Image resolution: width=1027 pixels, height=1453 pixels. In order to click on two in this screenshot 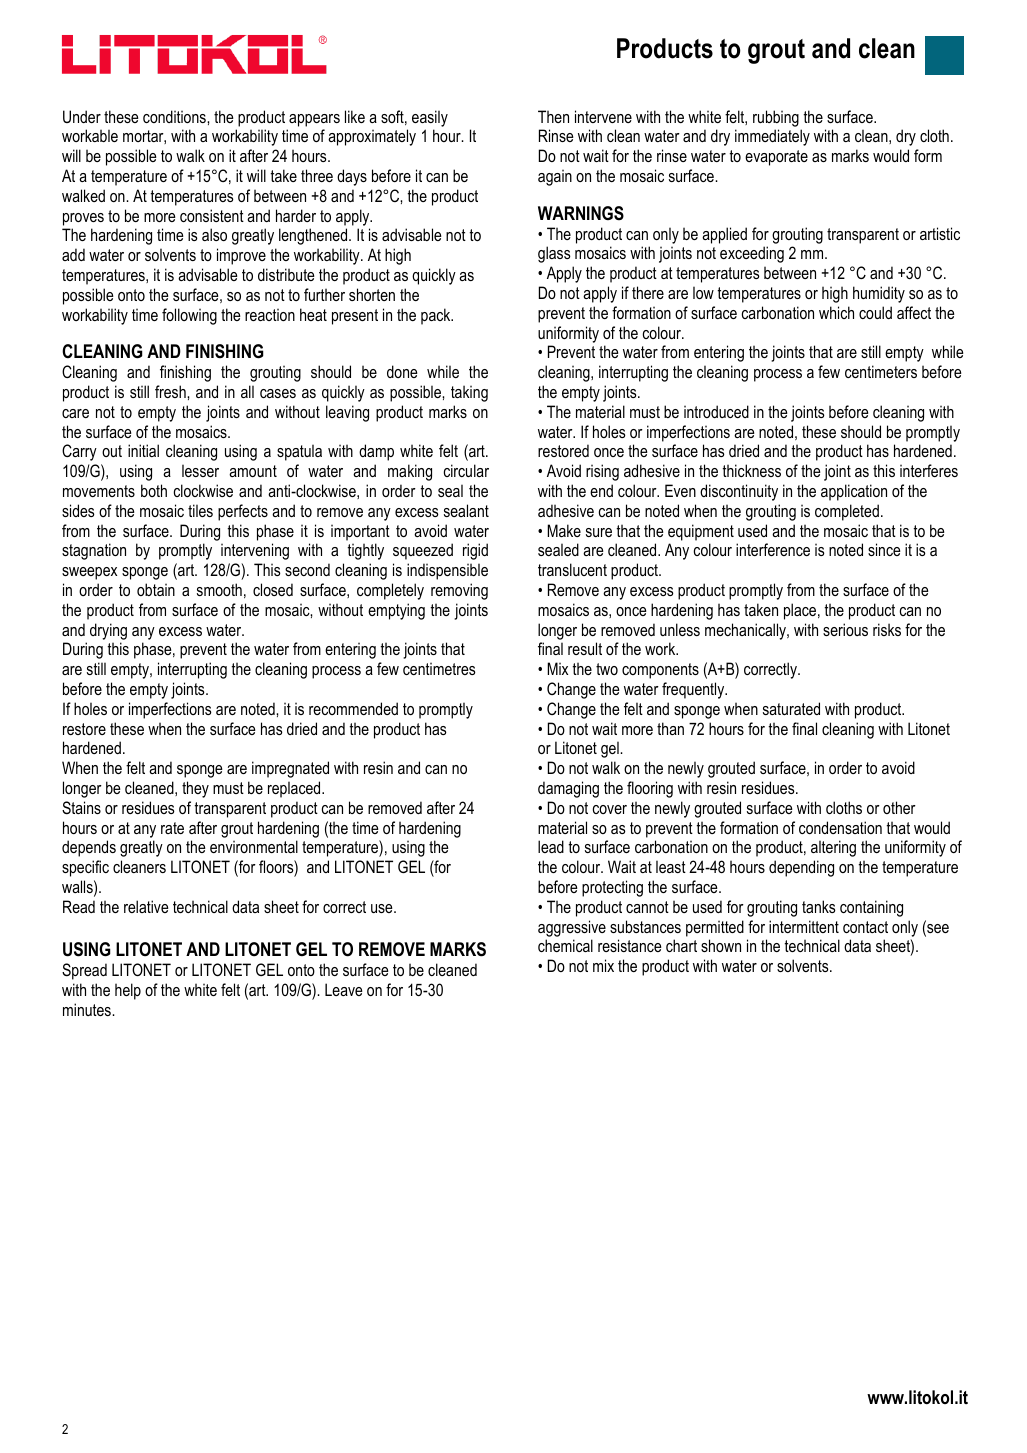, I will do `click(607, 669)`.
